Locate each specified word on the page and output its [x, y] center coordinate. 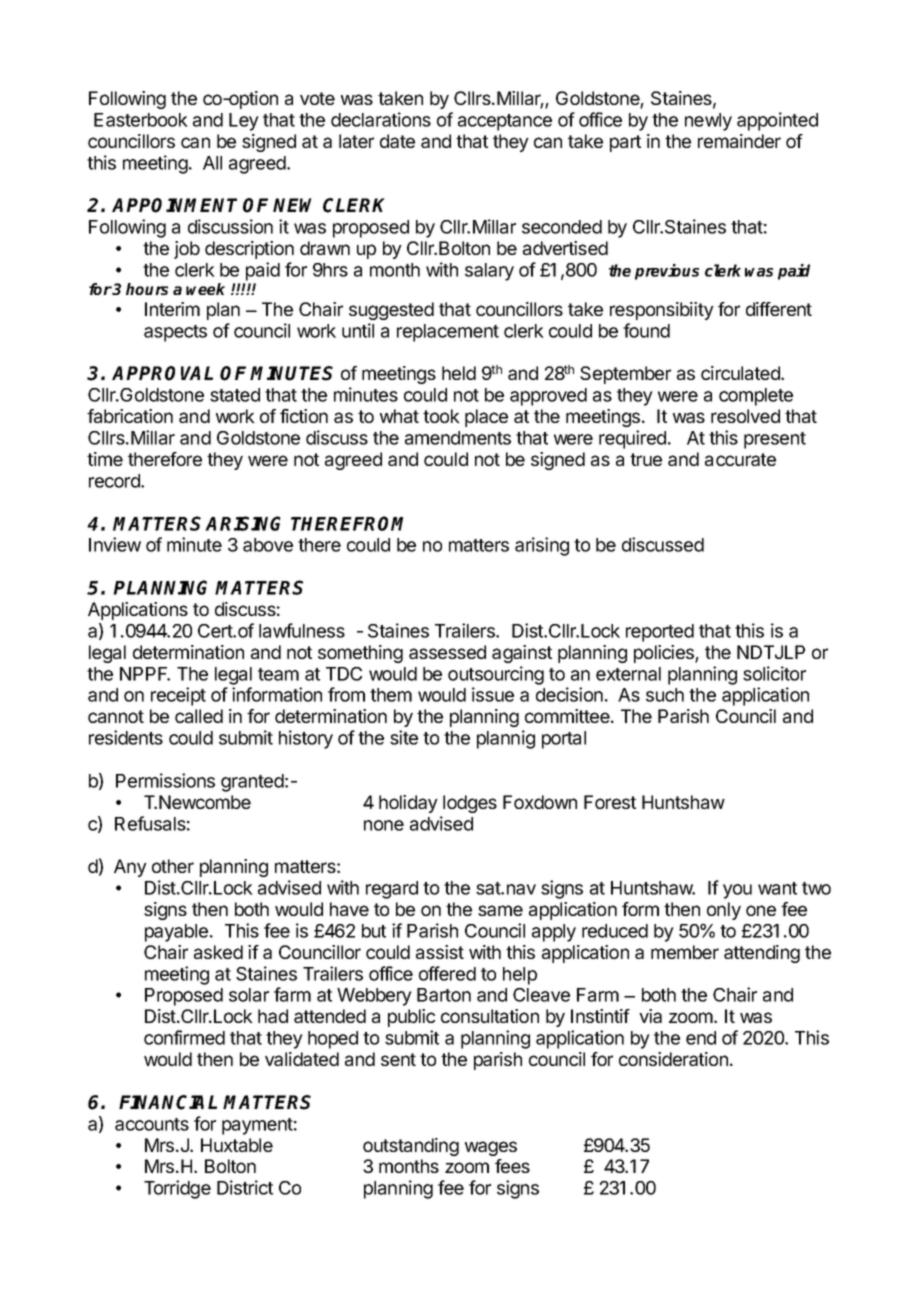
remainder [739, 141]
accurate [740, 459]
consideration [673, 1059]
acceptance [505, 122]
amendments [458, 438]
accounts [152, 1124]
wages [491, 1148]
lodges [470, 804]
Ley [244, 122]
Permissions [165, 780]
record [115, 481]
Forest [610, 802]
